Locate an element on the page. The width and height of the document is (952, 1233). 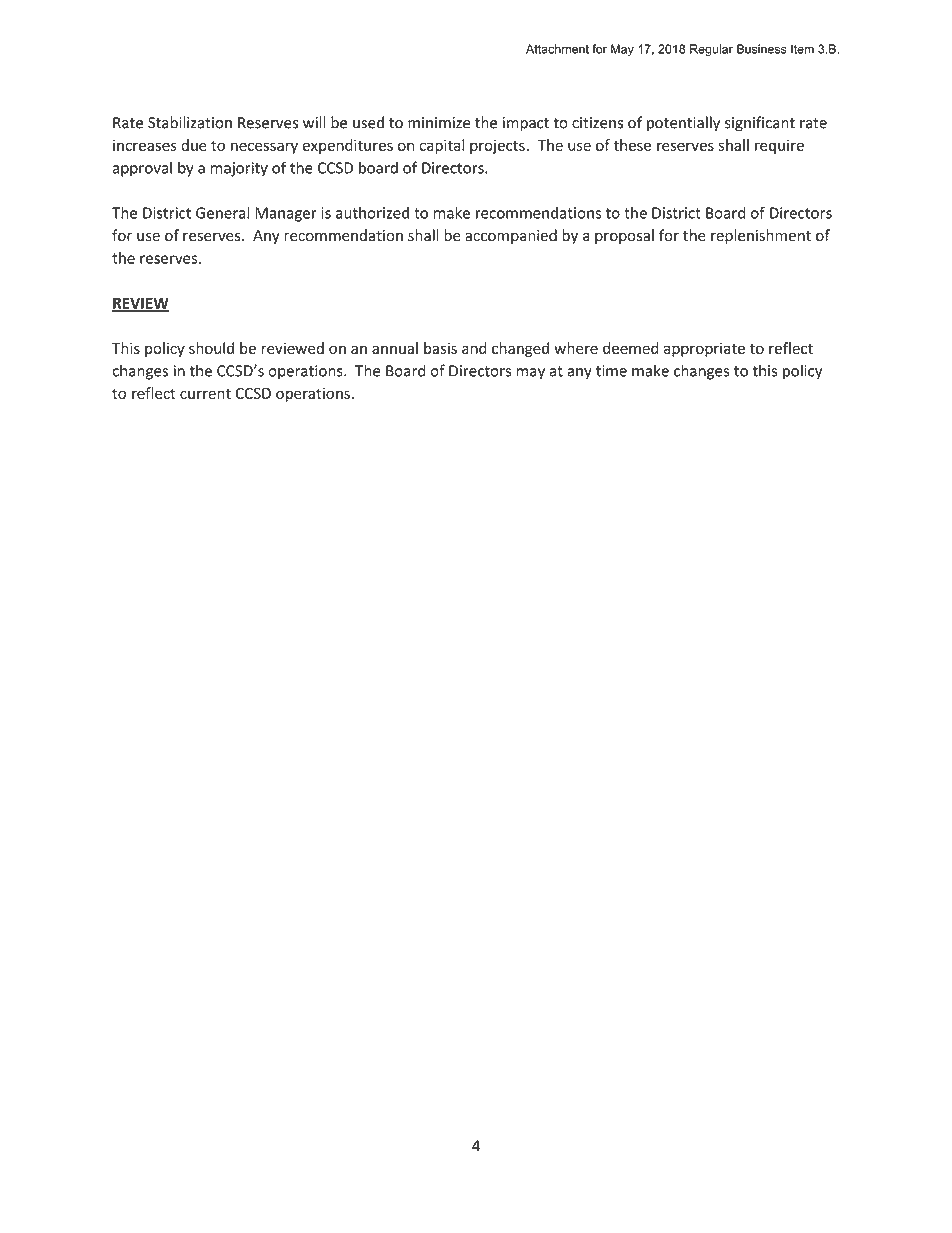
Attachment is located at coordinates (557, 49).
